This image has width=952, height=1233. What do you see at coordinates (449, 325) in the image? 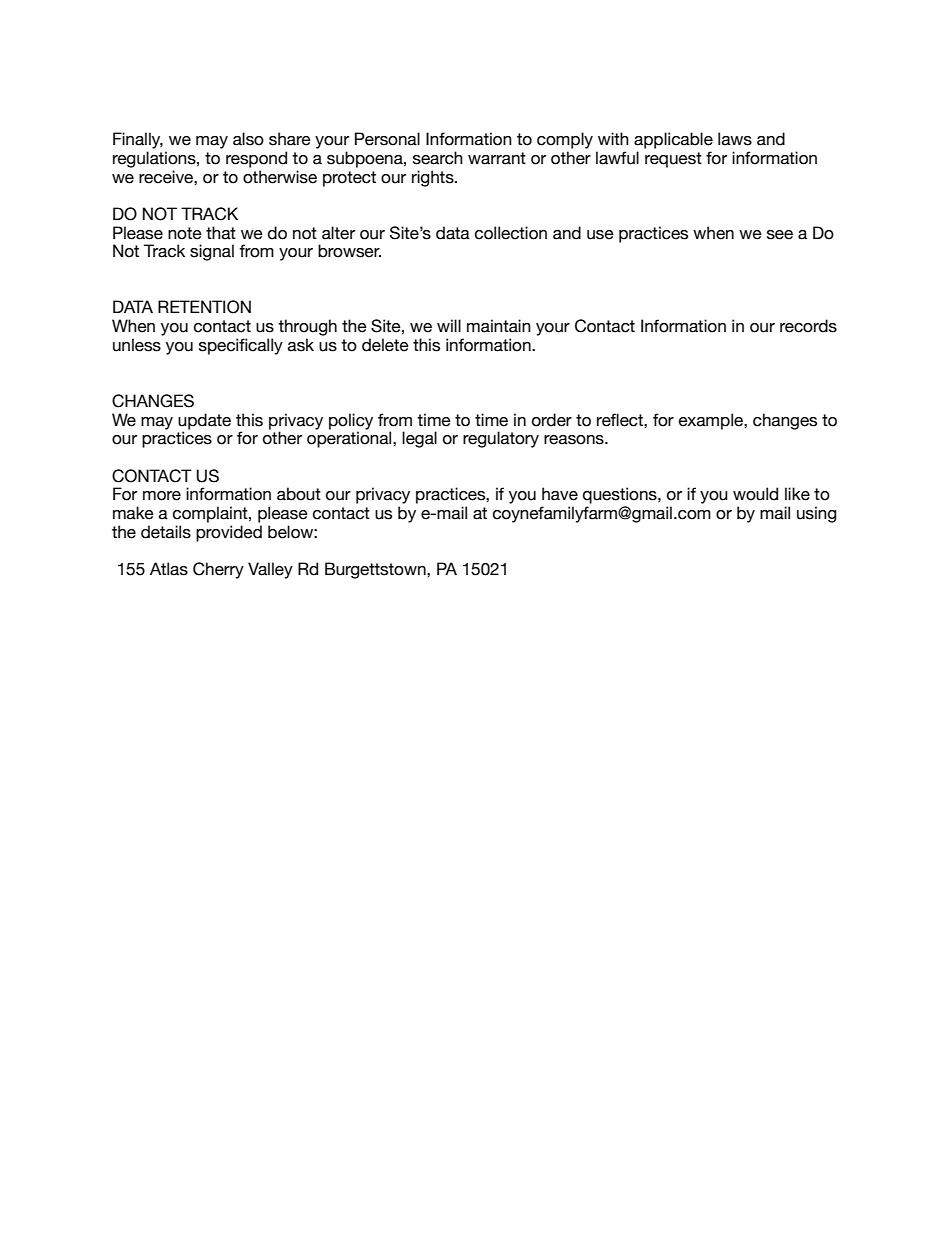
I see `will` at bounding box center [449, 325].
